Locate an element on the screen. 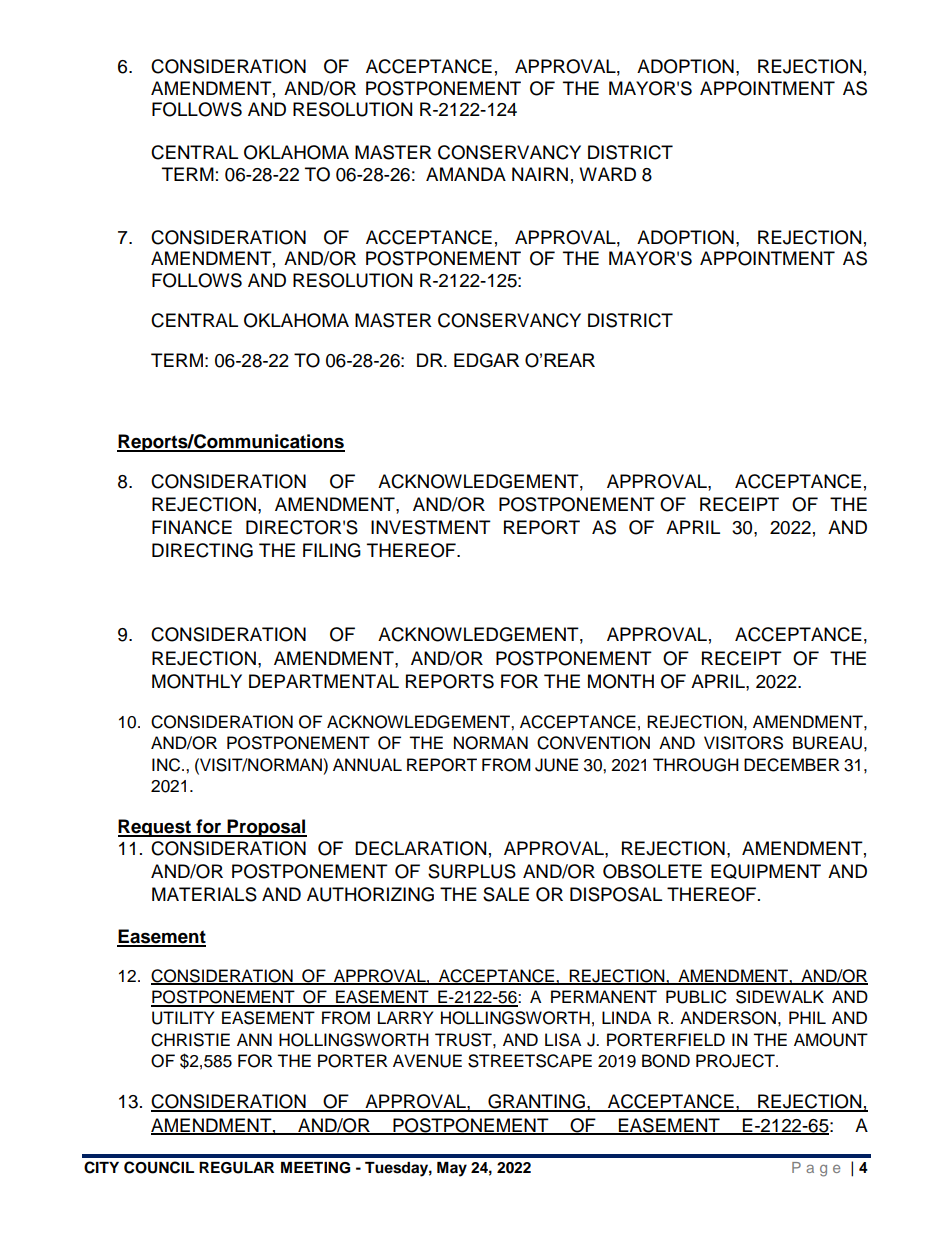 This screenshot has width=952, height=1233. INVESTMENT is located at coordinates (431, 527).
